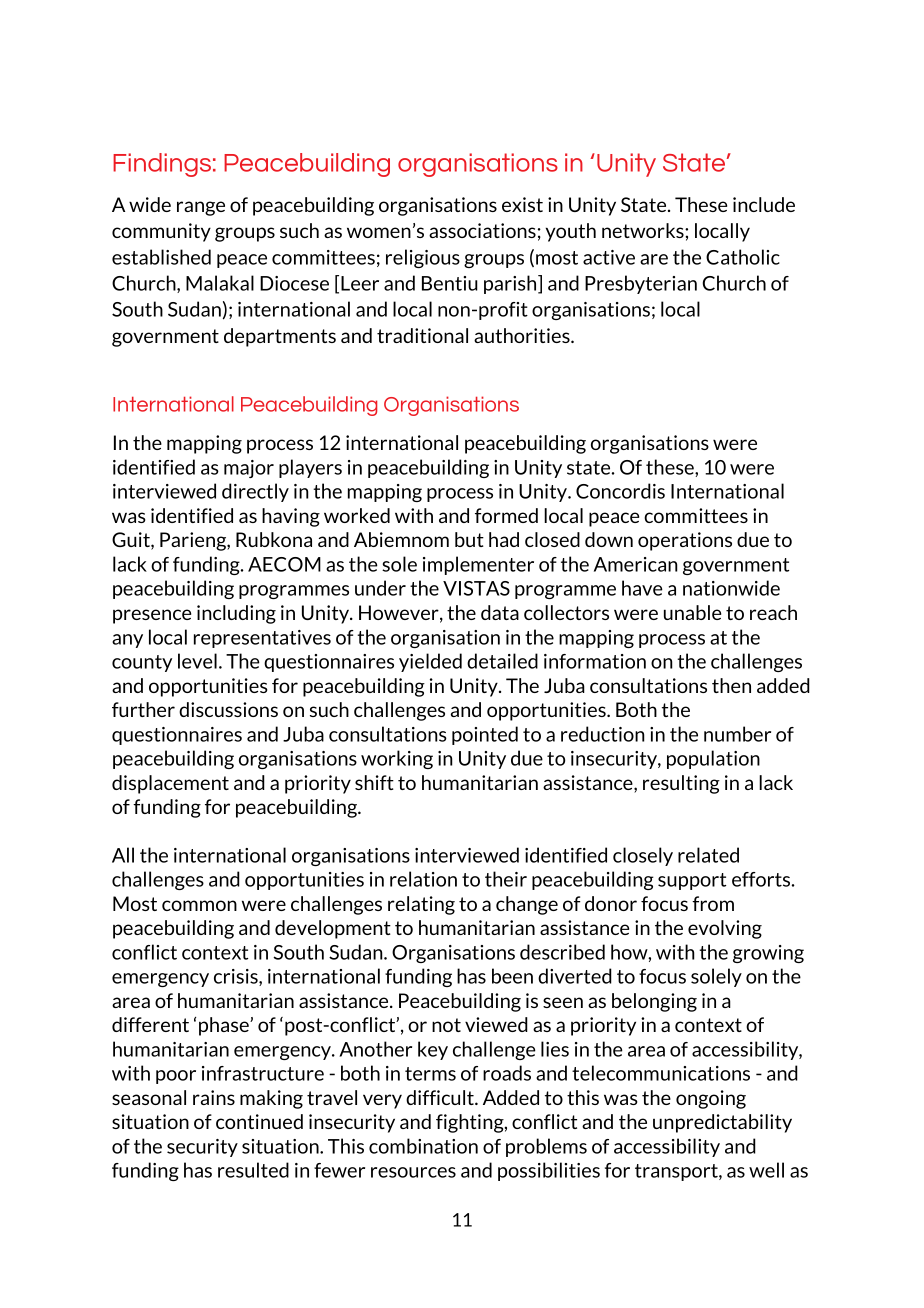 Image resolution: width=924 pixels, height=1308 pixels. What do you see at coordinates (685, 541) in the document?
I see `operations` at bounding box center [685, 541].
